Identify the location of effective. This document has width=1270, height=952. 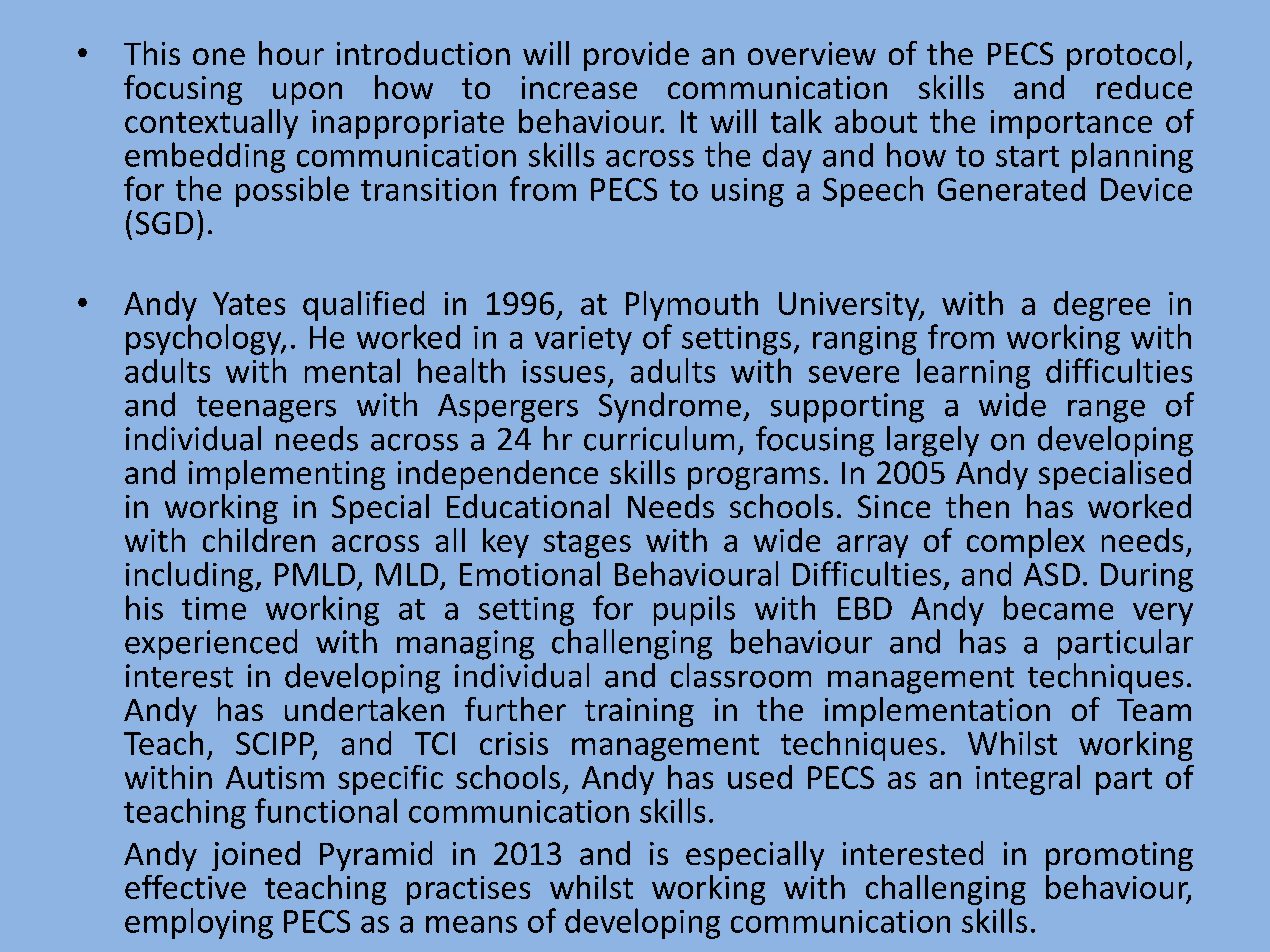
(185, 887).
